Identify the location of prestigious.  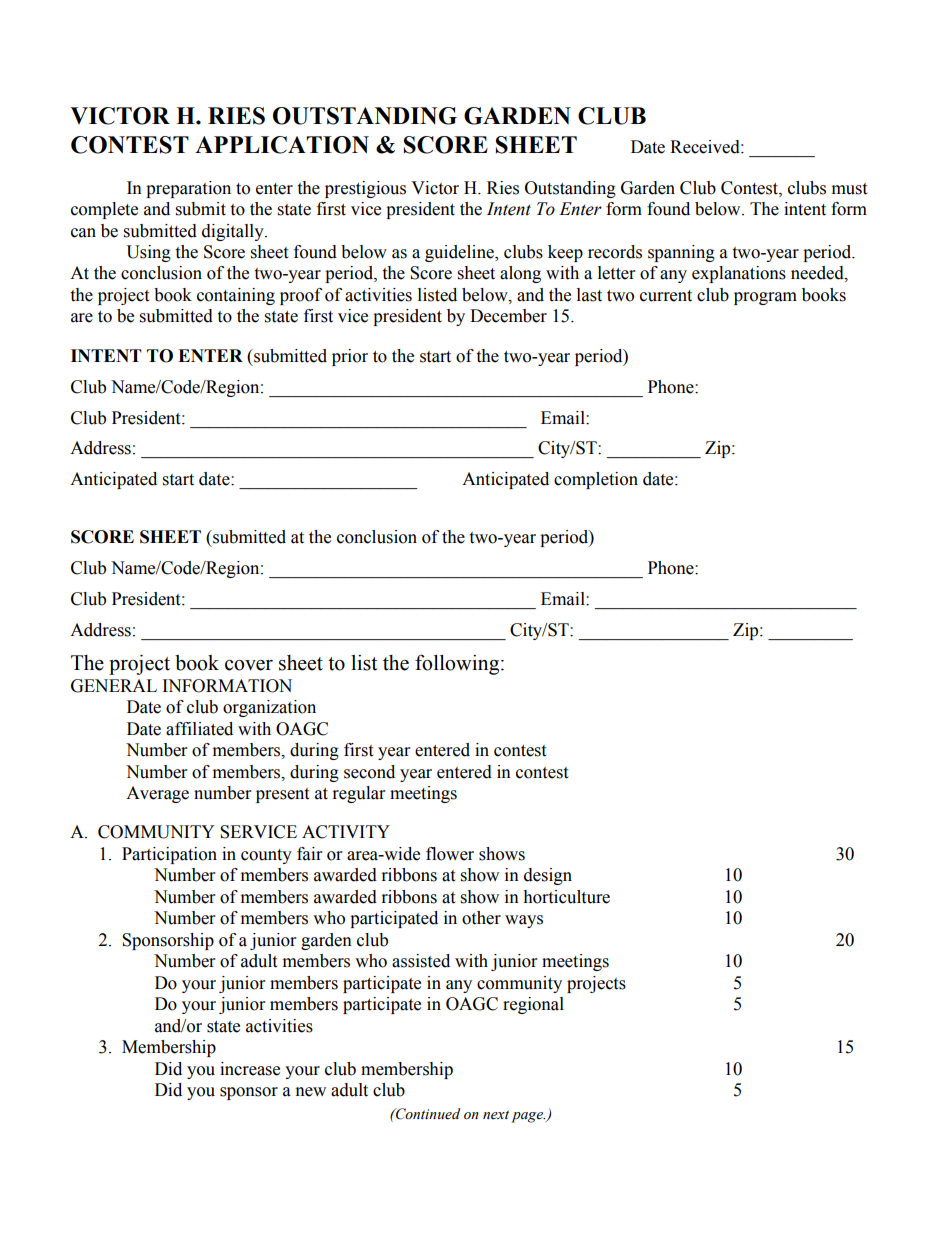
(365, 189).
